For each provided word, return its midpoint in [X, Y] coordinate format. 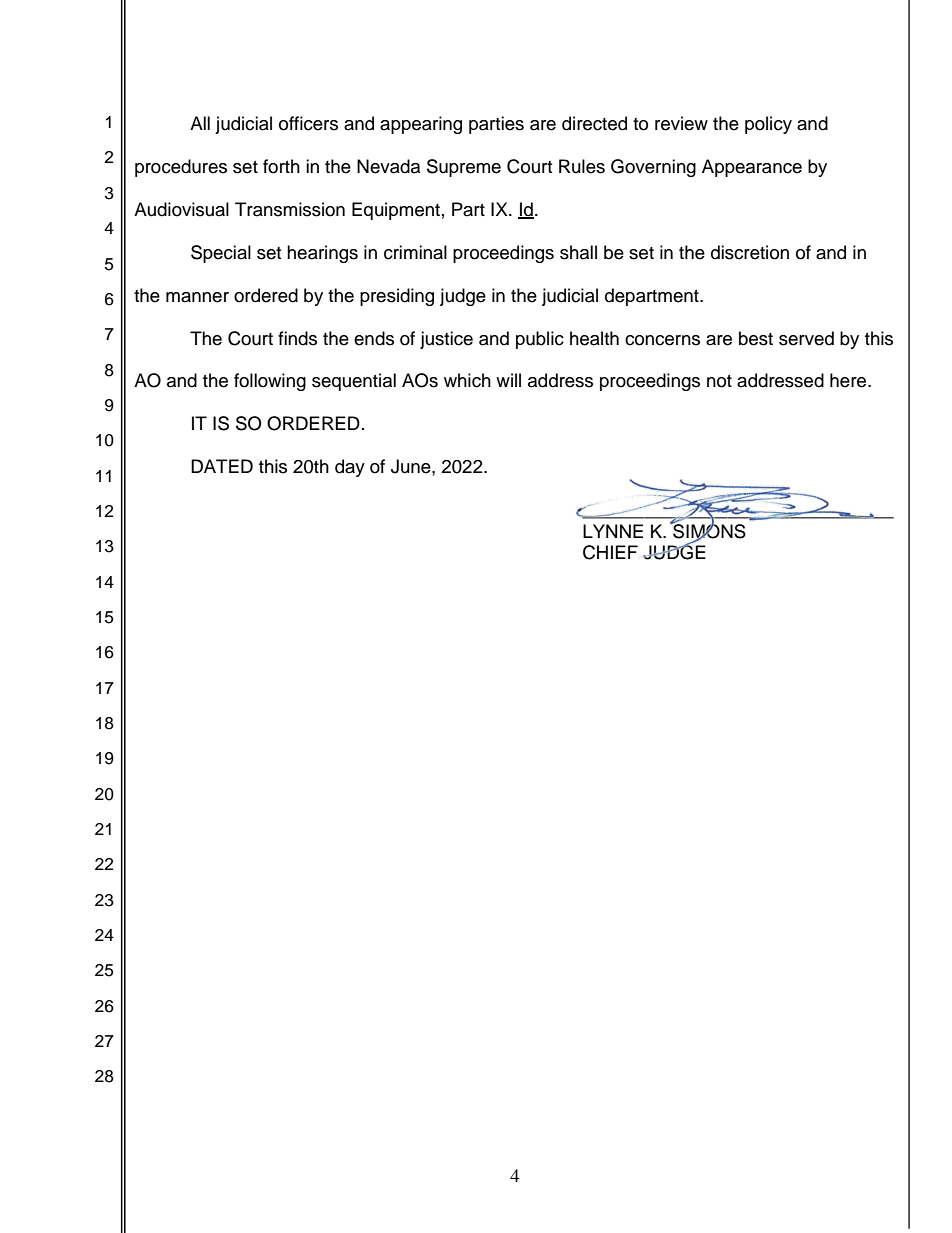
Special [221, 254]
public [540, 340]
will [508, 380]
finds [297, 338]
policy [768, 125]
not [719, 381]
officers [308, 123]
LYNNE [613, 531]
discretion [750, 252]
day [350, 468]
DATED [222, 466]
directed [594, 123]
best [756, 338]
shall [578, 252]
